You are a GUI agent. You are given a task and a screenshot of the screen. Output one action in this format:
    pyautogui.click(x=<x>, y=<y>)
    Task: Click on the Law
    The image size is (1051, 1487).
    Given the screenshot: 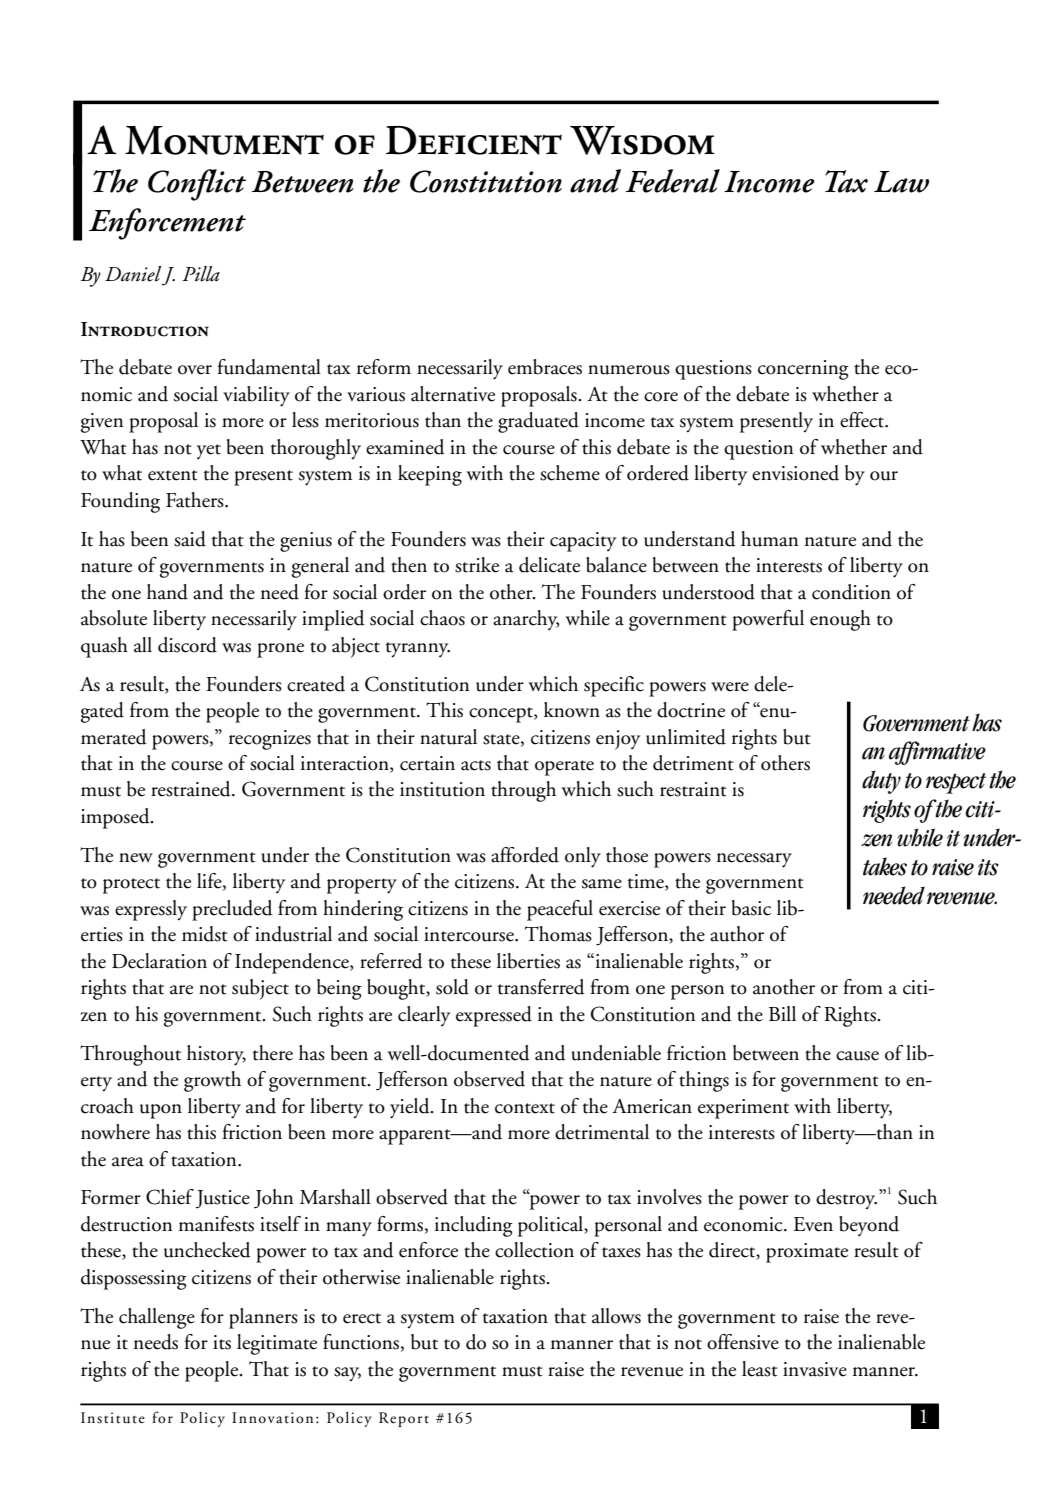 What is the action you would take?
    pyautogui.click(x=901, y=182)
